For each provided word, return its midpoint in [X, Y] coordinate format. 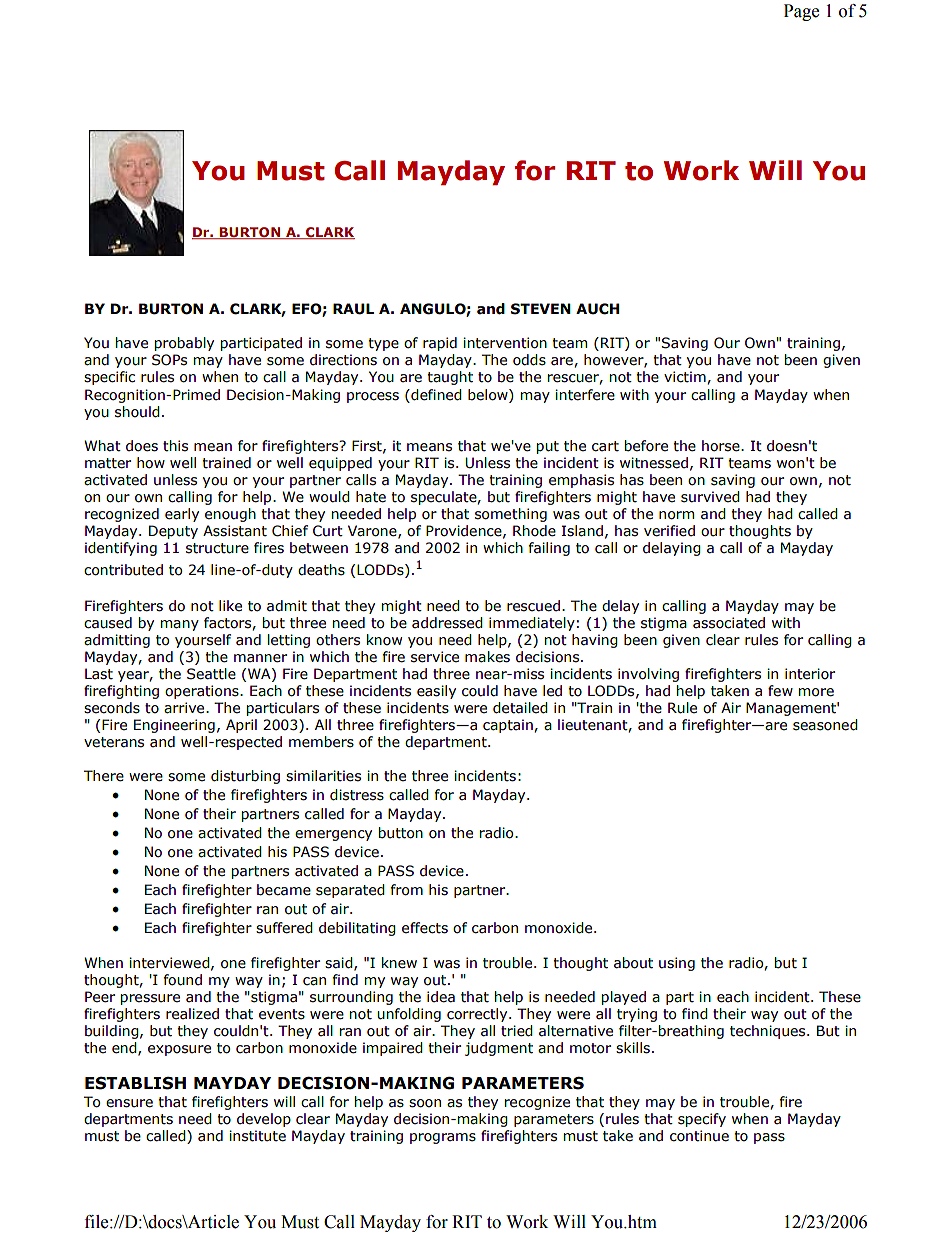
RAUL [353, 309]
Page [801, 12]
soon [425, 1103]
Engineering [174, 726]
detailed [520, 708]
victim [686, 377]
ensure [129, 1103]
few [780, 691]
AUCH [597, 309]
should [137, 412]
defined [435, 395]
